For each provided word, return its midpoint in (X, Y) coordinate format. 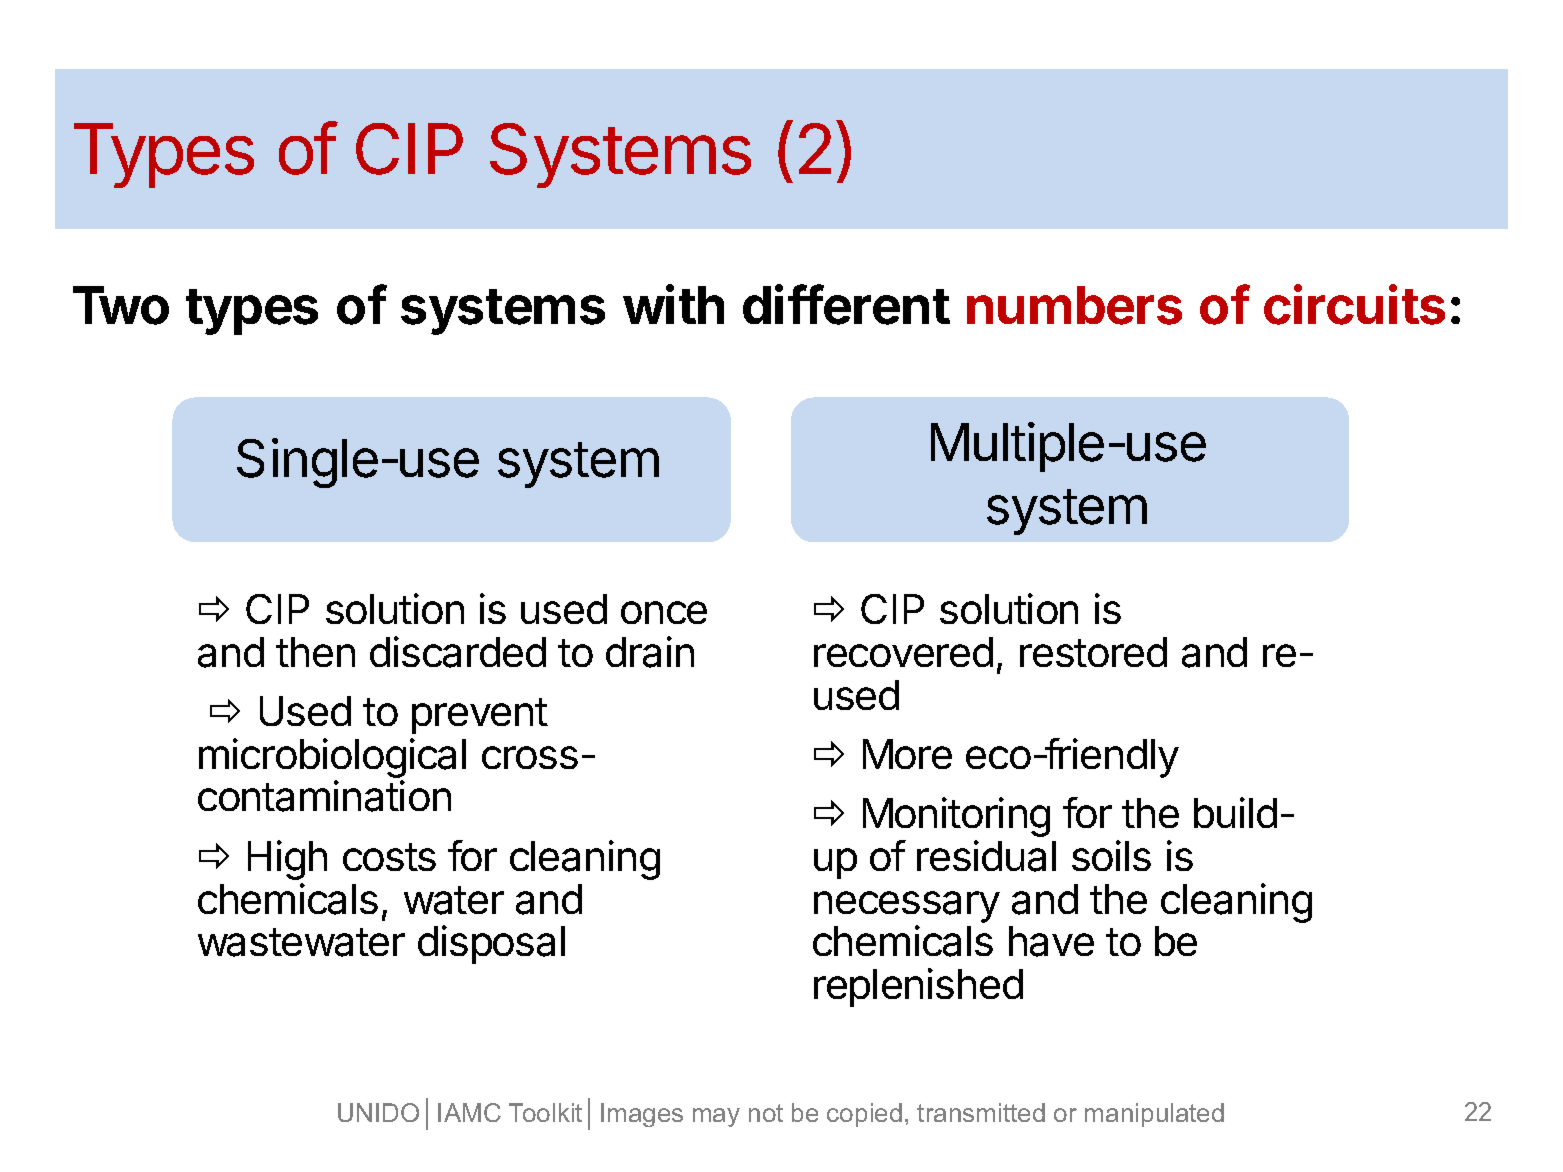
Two (121, 305)
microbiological (332, 759)
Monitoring (956, 817)
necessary (907, 907)
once (664, 612)
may (716, 1117)
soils (1111, 855)
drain (650, 652)
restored (1093, 652)
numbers (1074, 305)
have (1051, 941)
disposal (491, 944)
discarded (458, 652)
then (315, 652)
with (673, 304)
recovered (903, 652)
